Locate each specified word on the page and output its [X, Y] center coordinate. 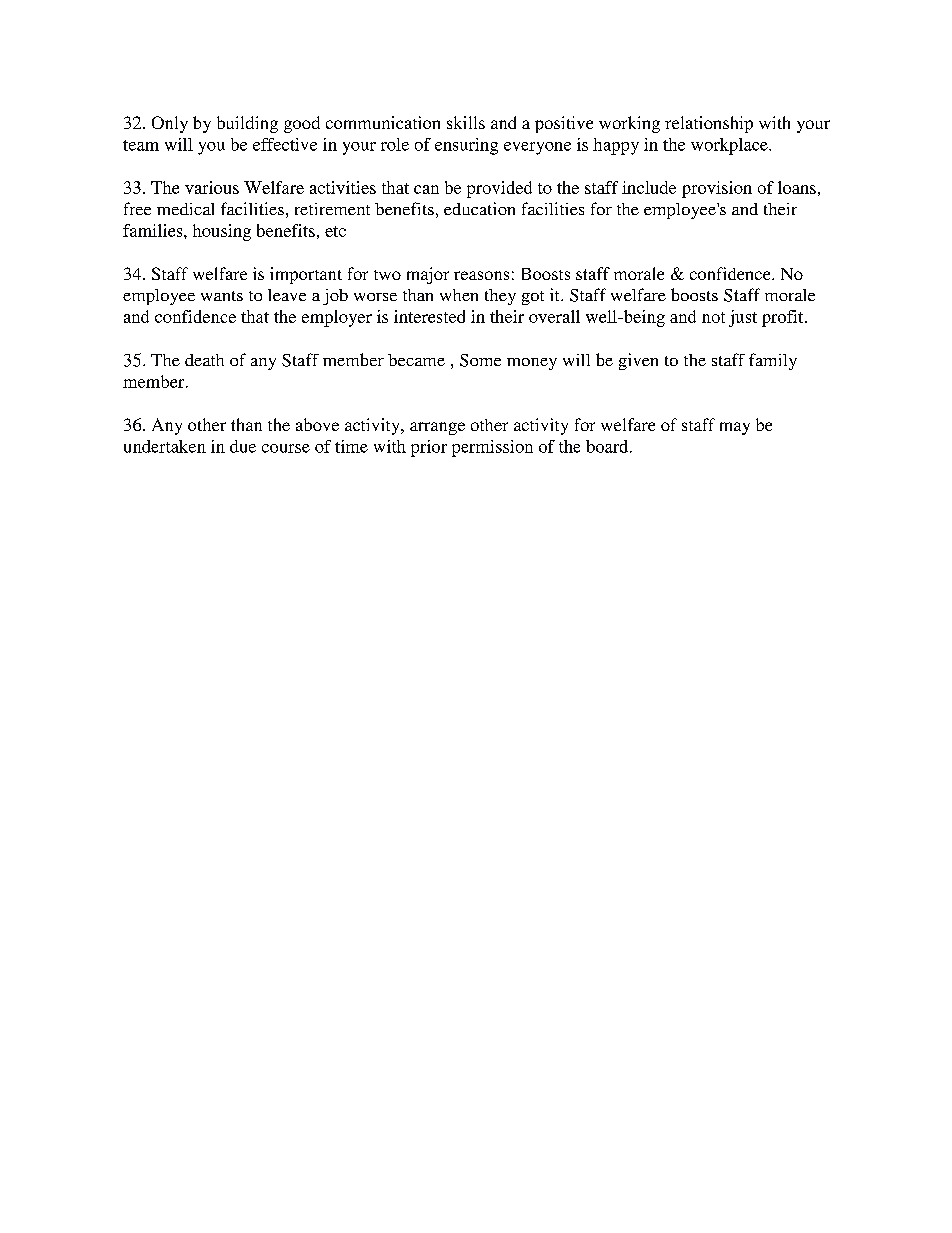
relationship [709, 124]
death [204, 360]
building [247, 124]
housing [222, 232]
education [479, 208]
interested [429, 316]
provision [717, 189]
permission [492, 448]
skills [466, 122]
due [243, 446]
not [713, 317]
